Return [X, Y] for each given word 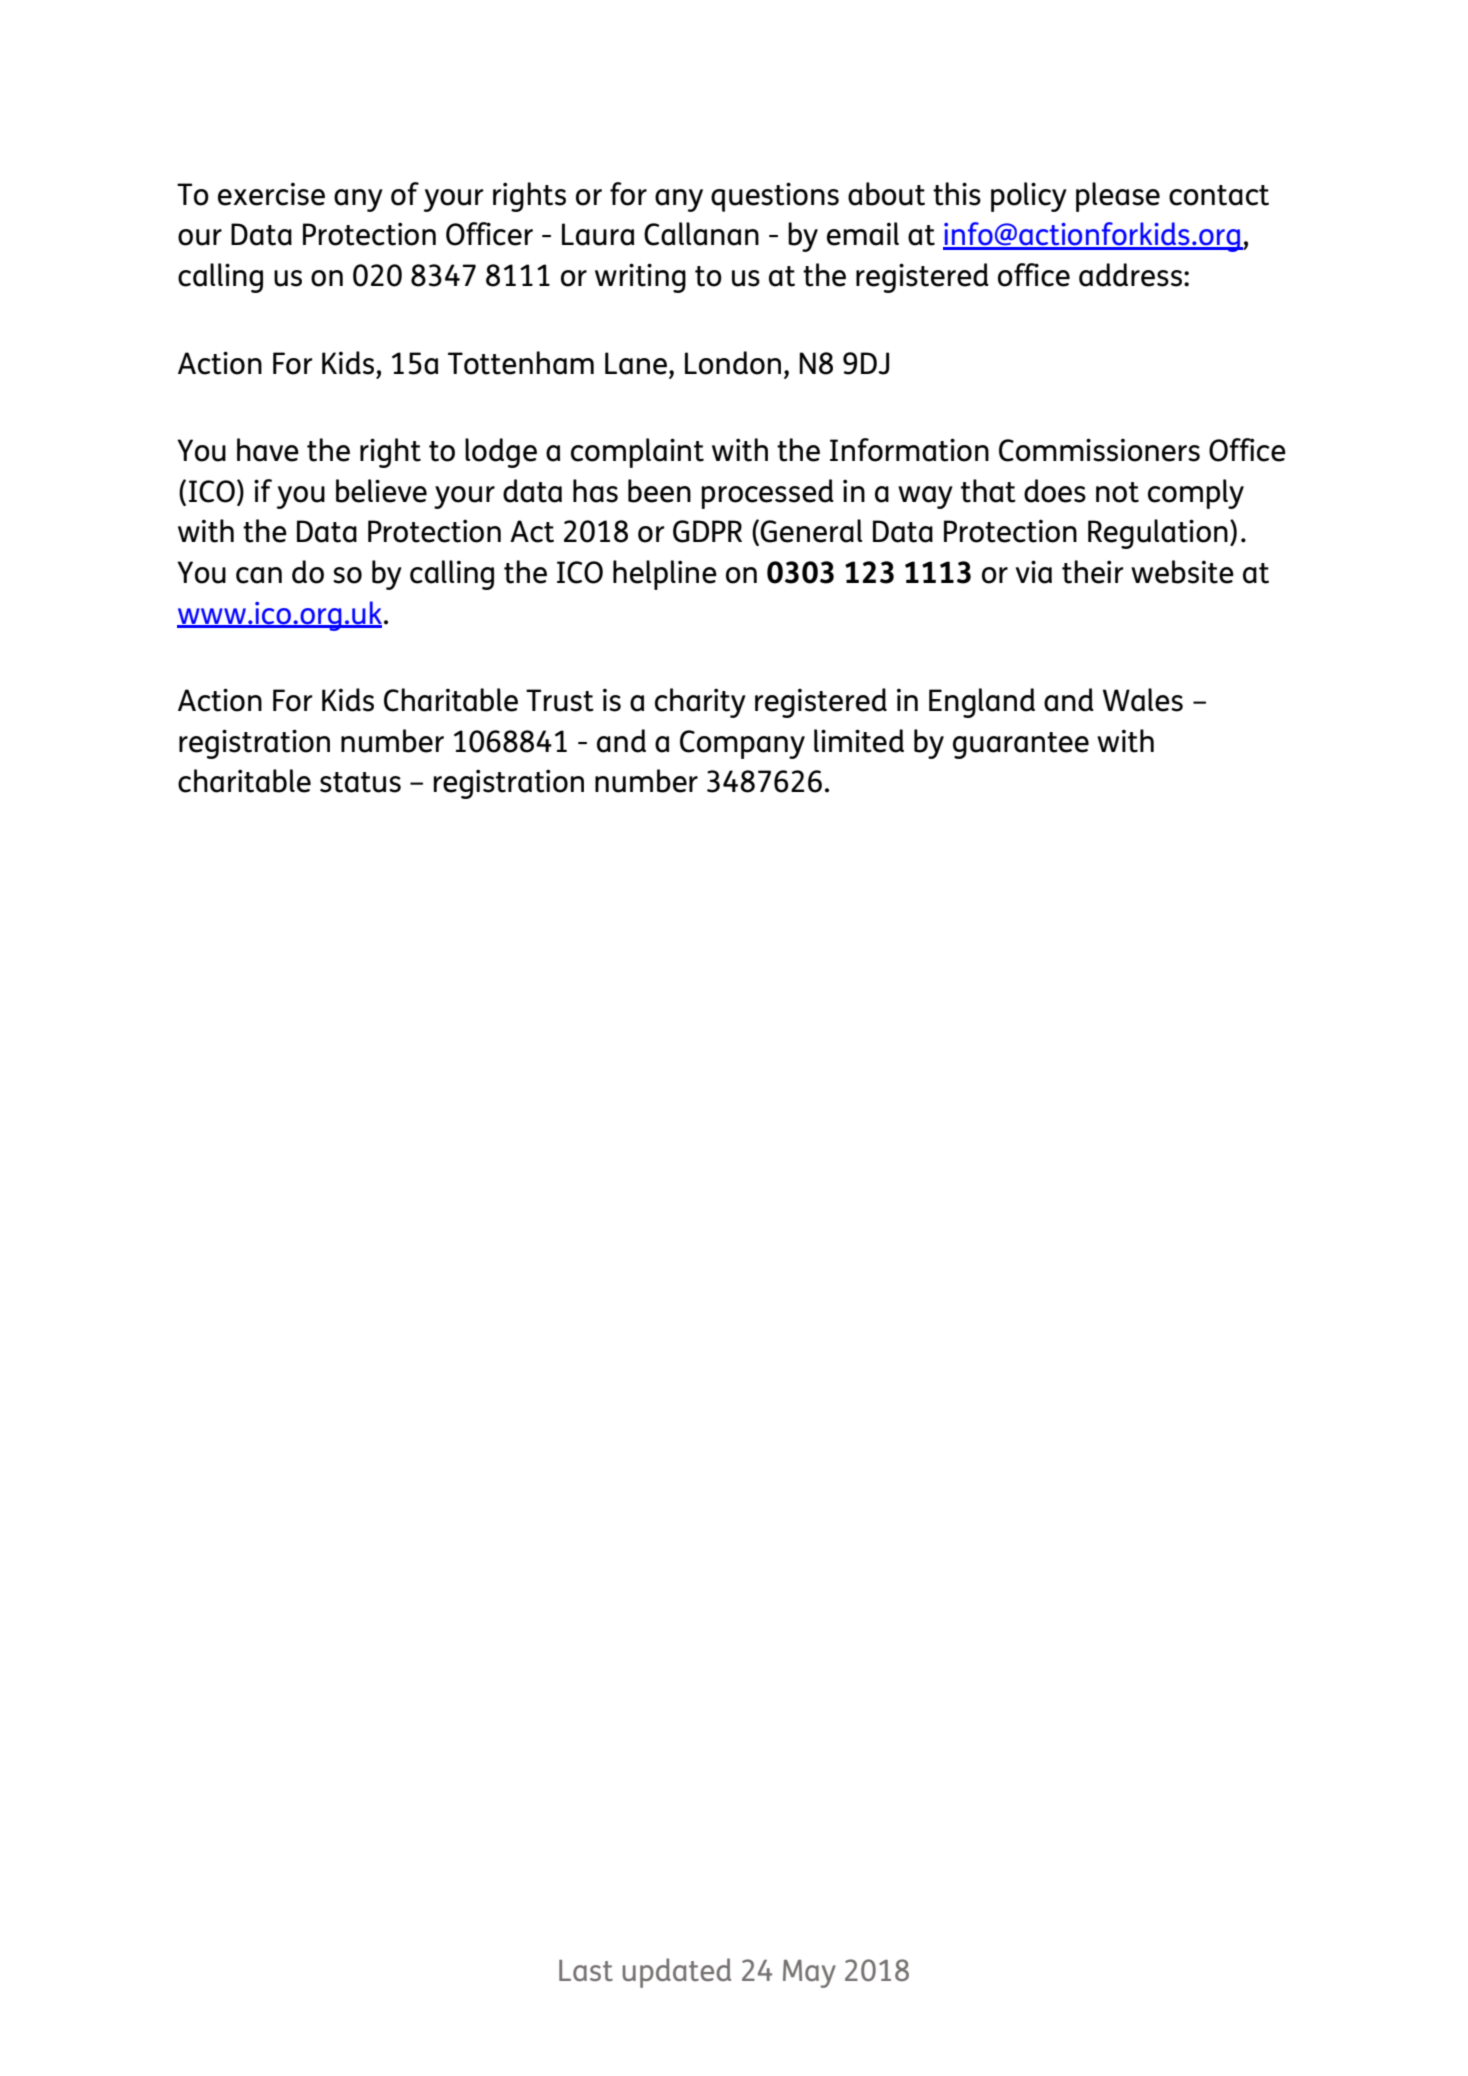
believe [381, 491]
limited [859, 741]
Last [586, 1970]
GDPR [707, 531]
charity [700, 703]
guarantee [1021, 745]
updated [676, 1973]
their [1093, 572]
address [1130, 275]
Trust [560, 700]
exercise [271, 194]
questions [775, 197]
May [809, 1974]
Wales [1143, 700]
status [360, 782]
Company [742, 744]
